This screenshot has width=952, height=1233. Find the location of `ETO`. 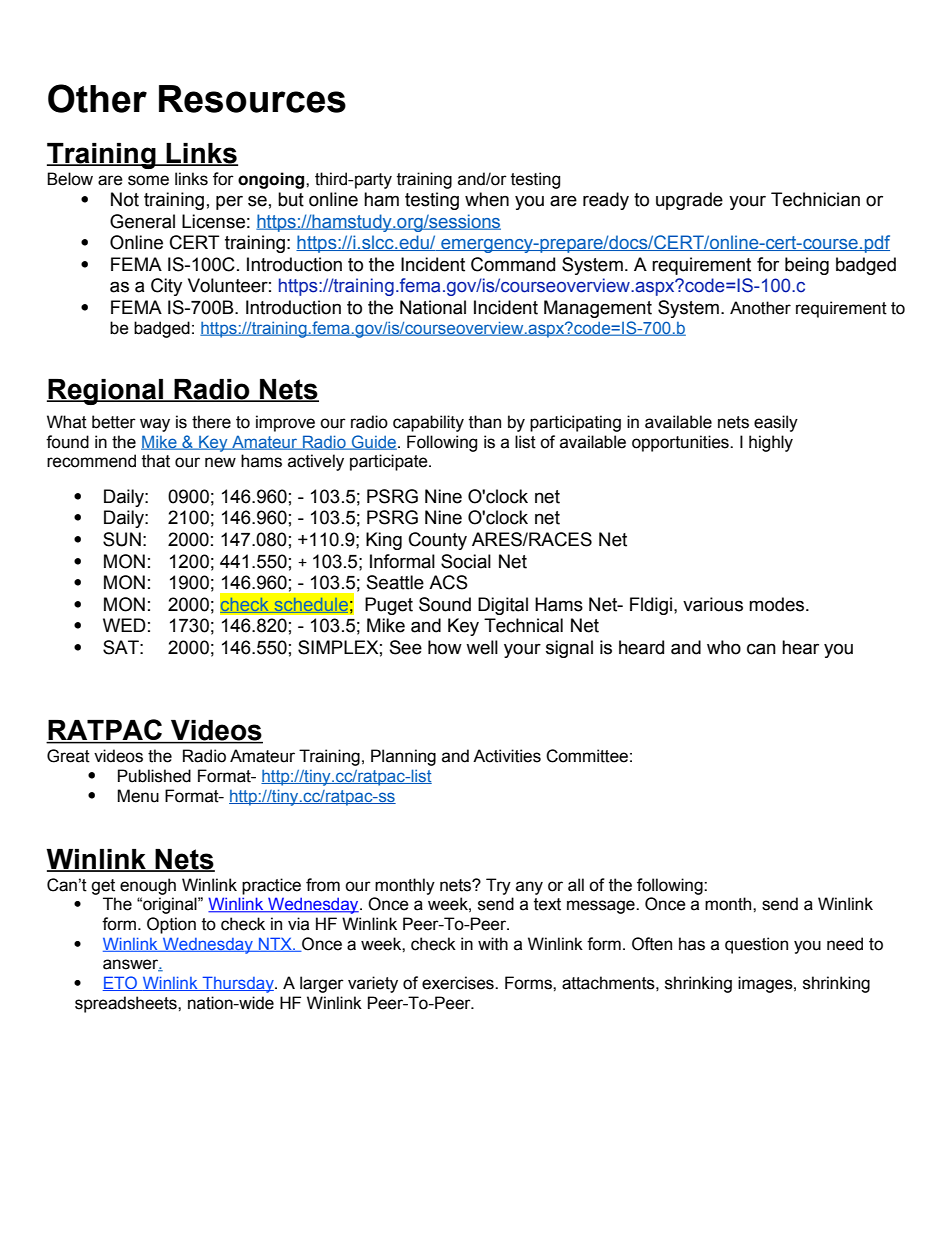

ETO is located at coordinates (121, 983).
